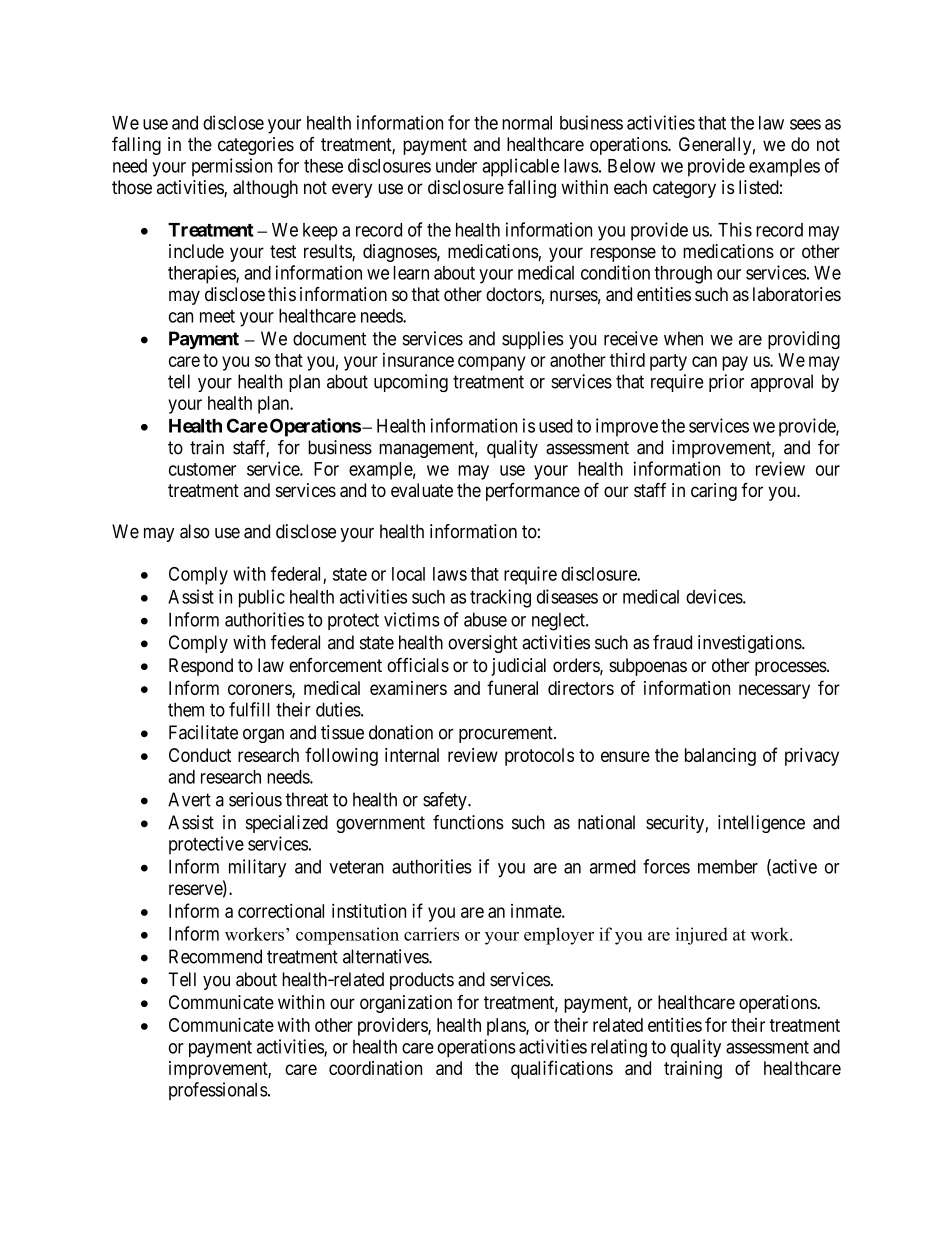 This screenshot has width=952, height=1233. What do you see at coordinates (714, 492) in the screenshot?
I see `caring` at bounding box center [714, 492].
